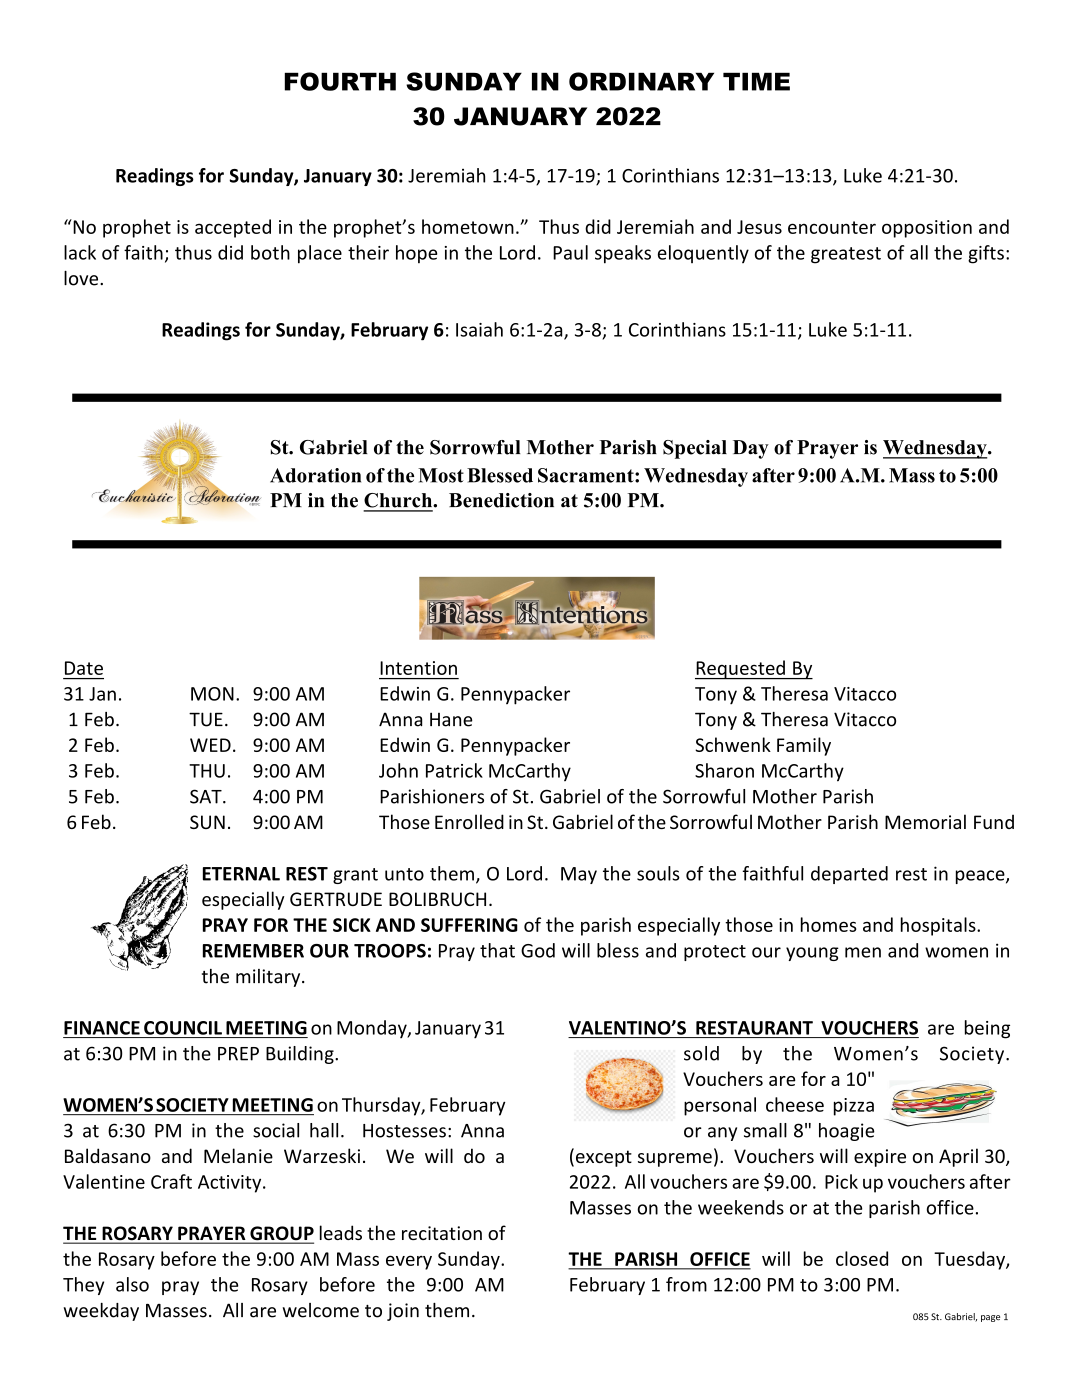 Image resolution: width=1074 pixels, height=1390 pixels. What do you see at coordinates (579, 875) in the document?
I see `May` at bounding box center [579, 875].
